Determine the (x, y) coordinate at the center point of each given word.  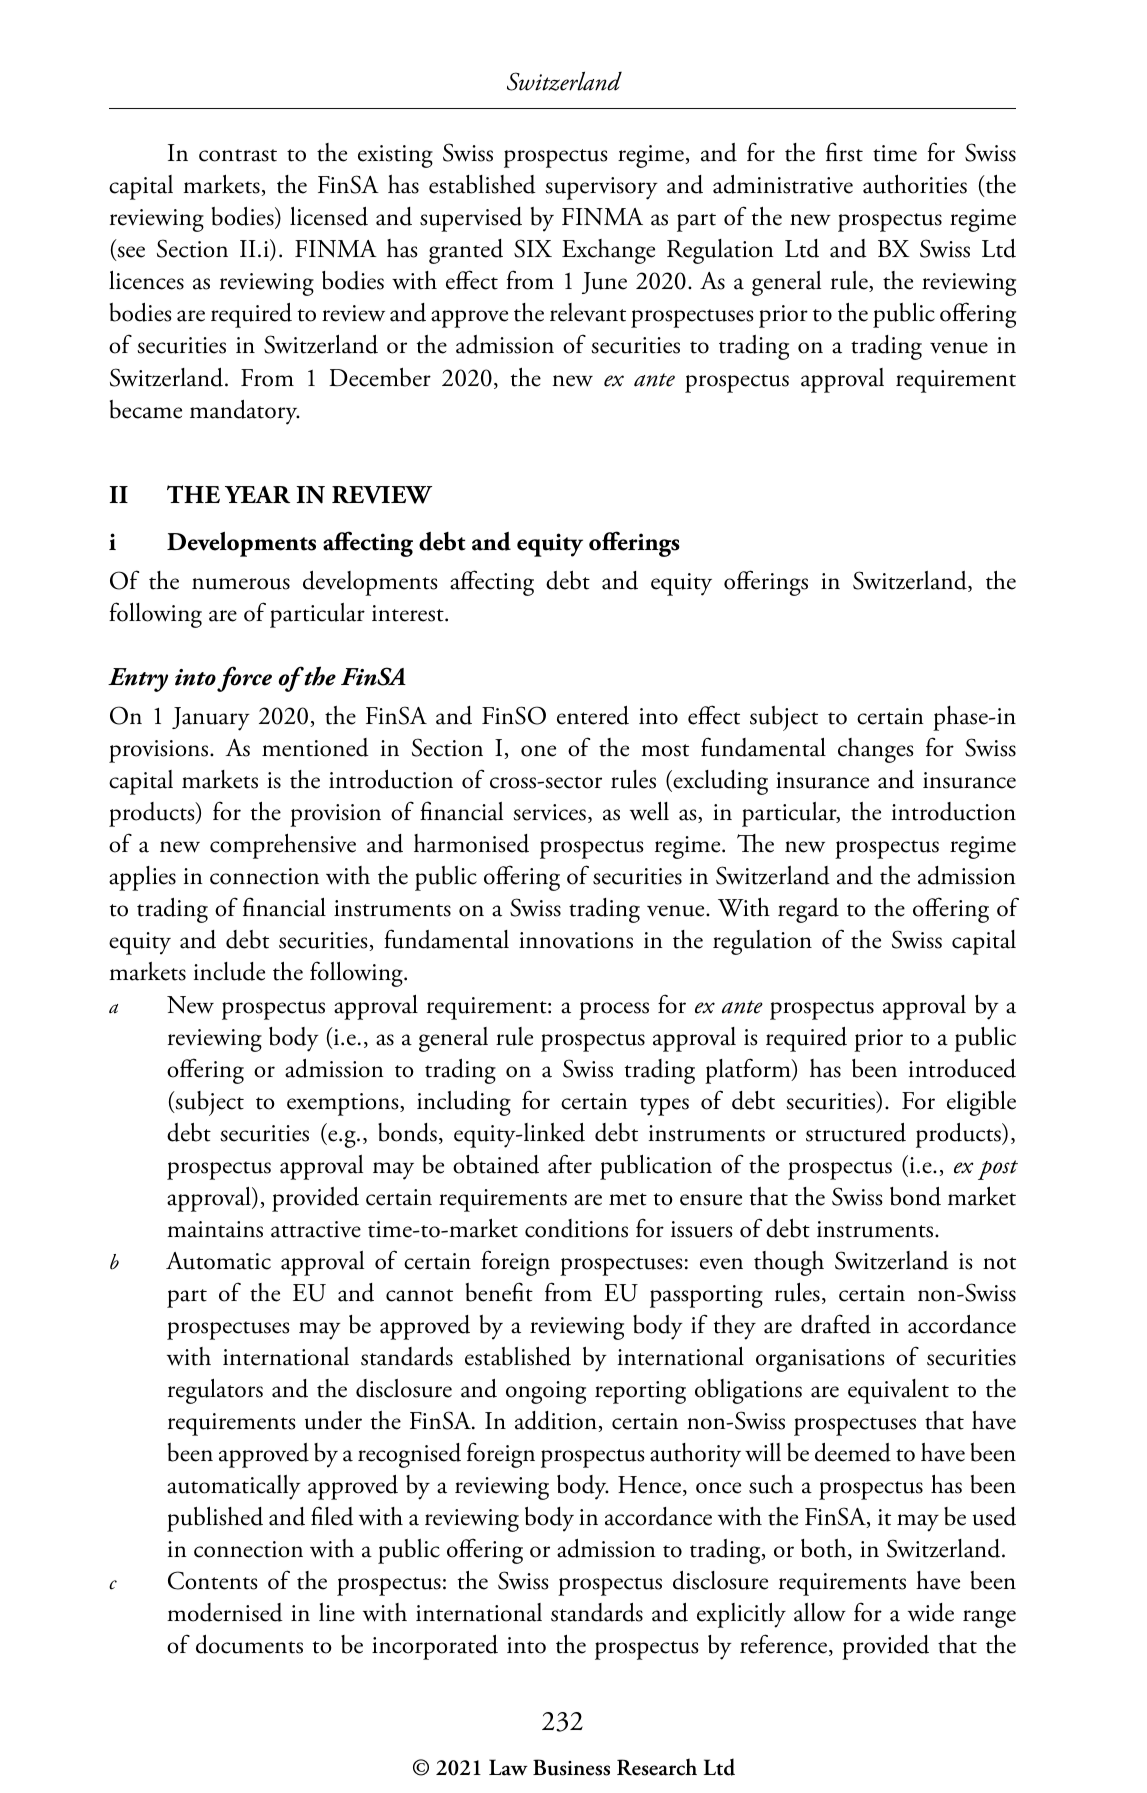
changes (876, 750)
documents (249, 1644)
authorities (915, 184)
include (229, 971)
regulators (215, 1391)
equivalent (898, 1391)
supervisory (601, 188)
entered (593, 715)
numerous (241, 584)
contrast (238, 155)
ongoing (546, 1392)
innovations (576, 940)
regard (808, 910)
